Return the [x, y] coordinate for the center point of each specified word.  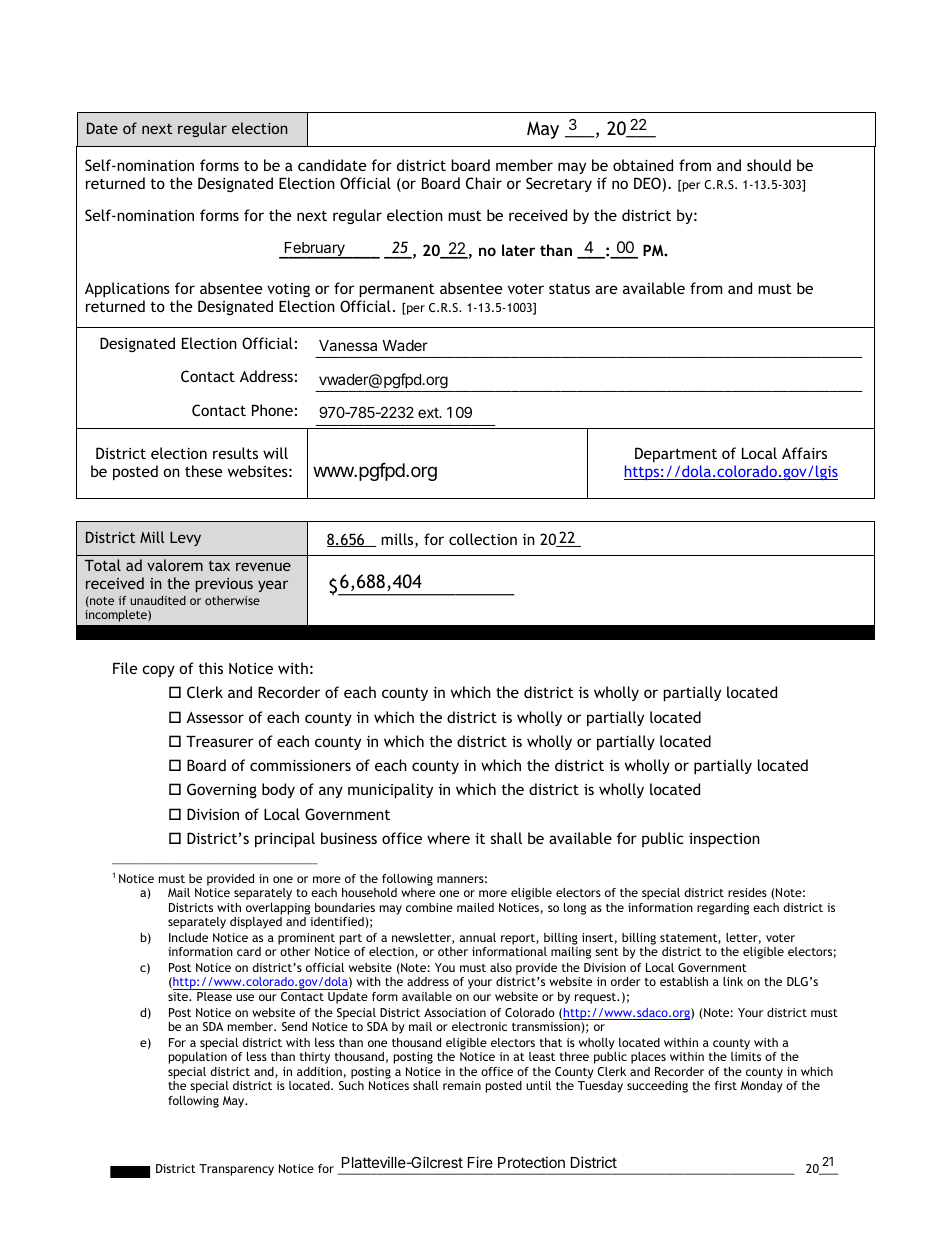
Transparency [236, 1170]
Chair [484, 183]
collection [483, 539]
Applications [127, 290]
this [211, 668]
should [769, 165]
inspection [724, 840]
